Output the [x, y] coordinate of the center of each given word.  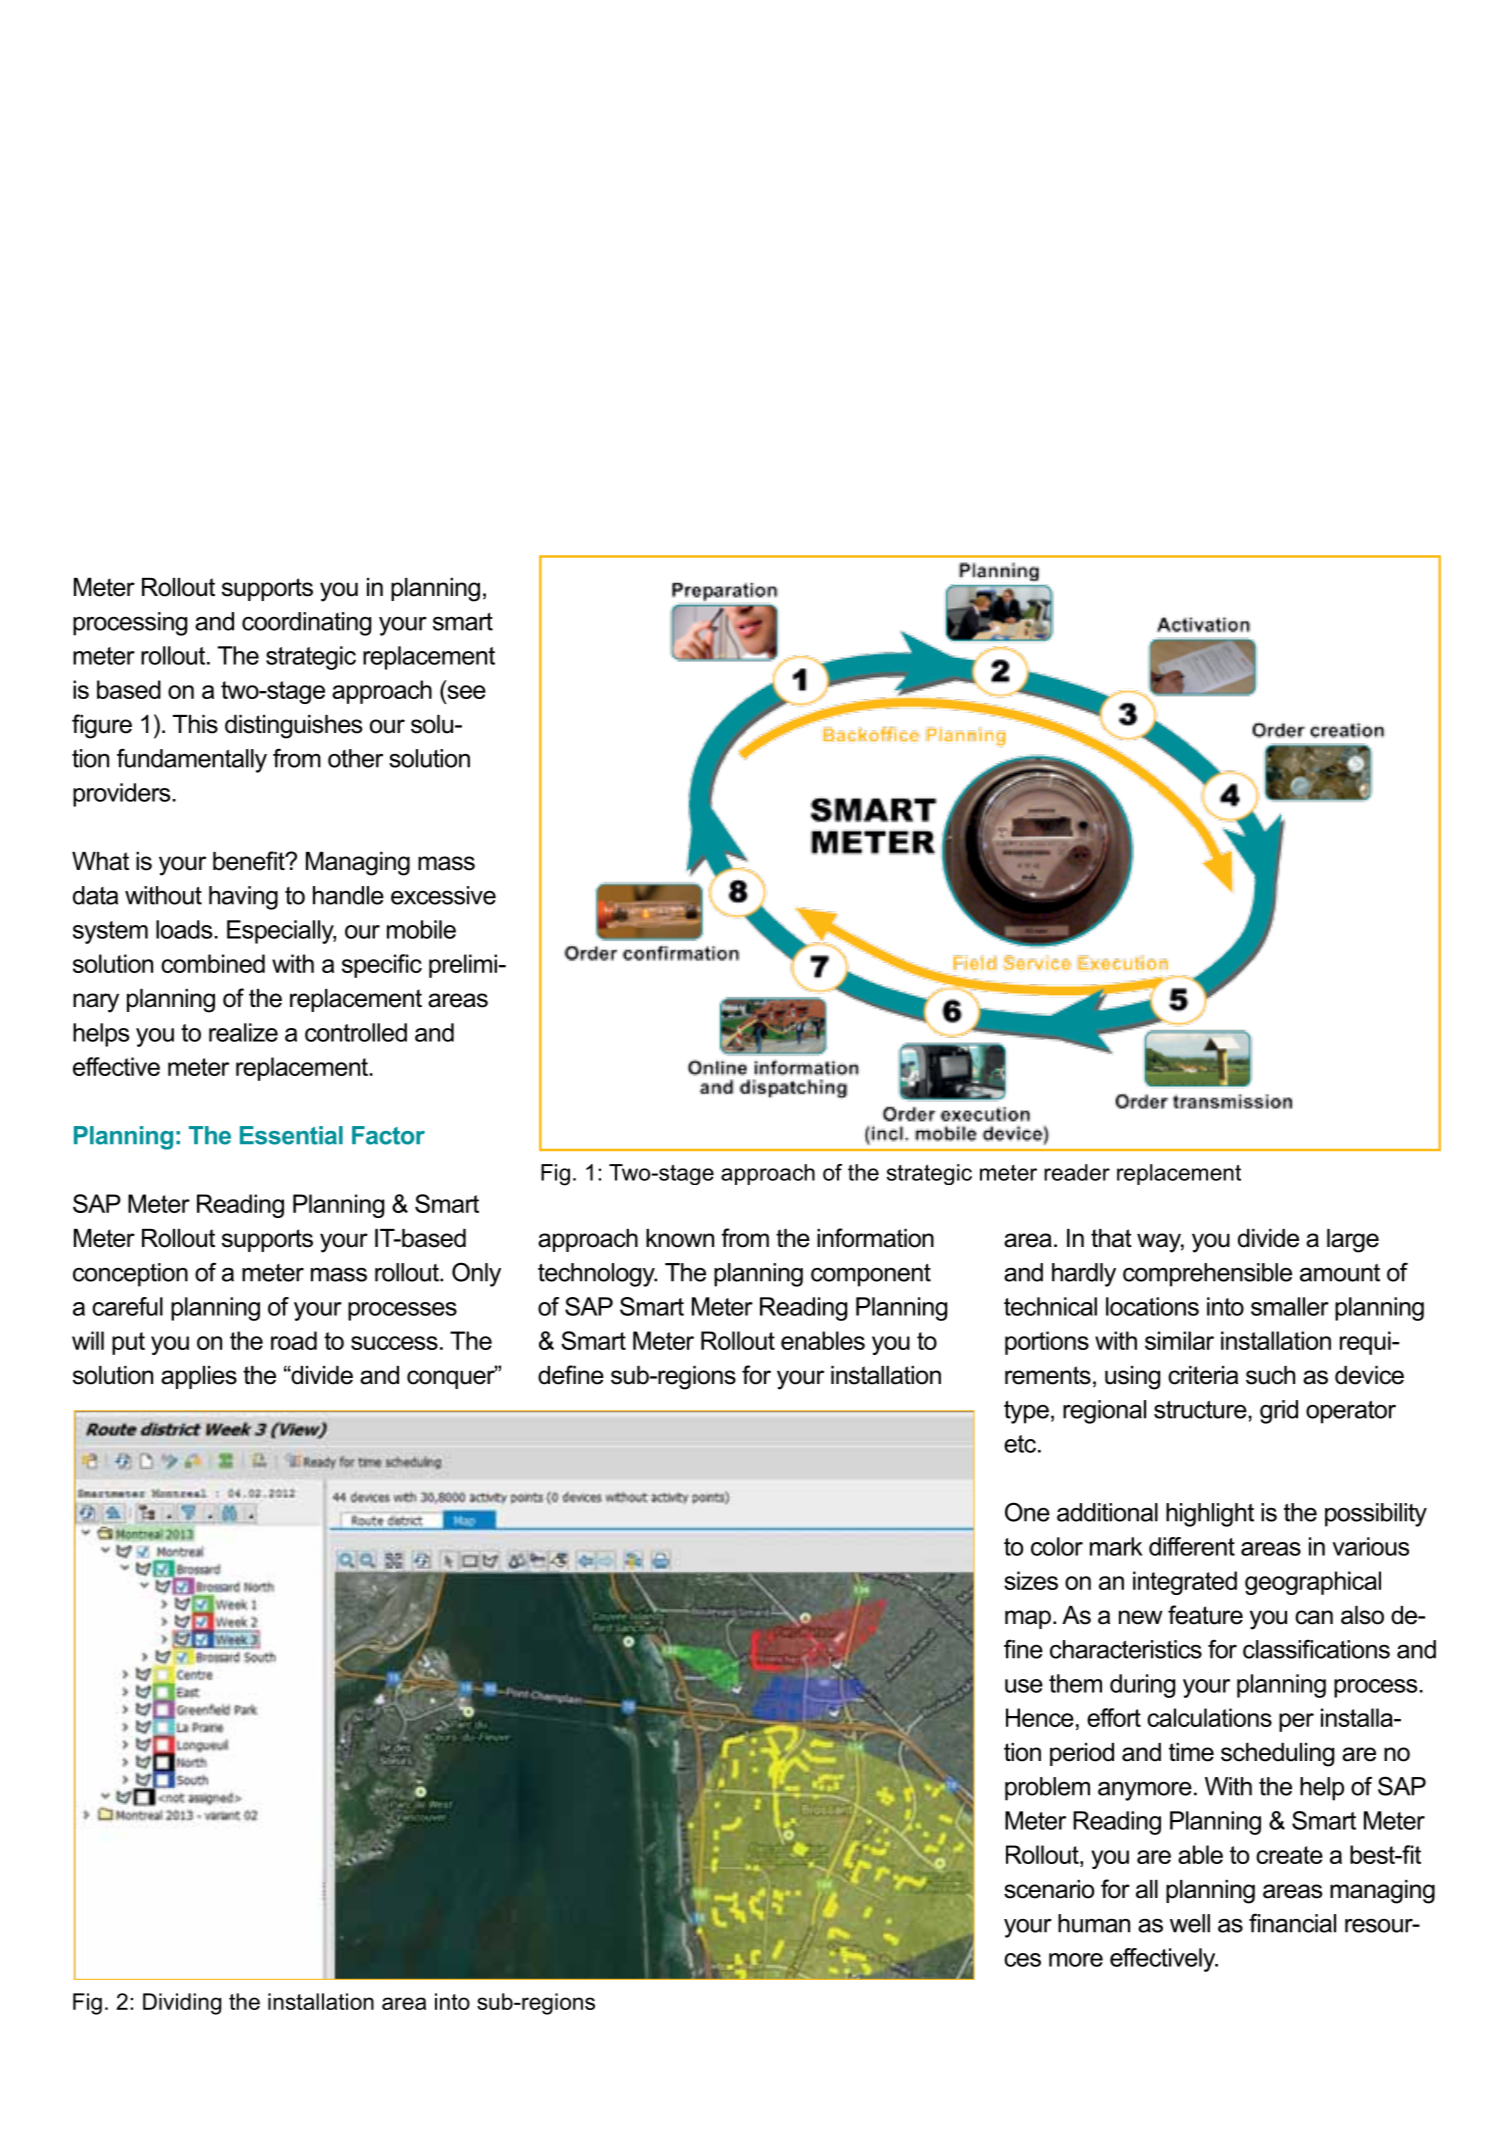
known [680, 1238]
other [355, 758]
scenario [1049, 1889]
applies [199, 1377]
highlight [1210, 1515]
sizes [1031, 1580]
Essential [291, 1135]
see [466, 692]
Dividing [182, 2004]
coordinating [306, 624]
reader [1077, 1172]
